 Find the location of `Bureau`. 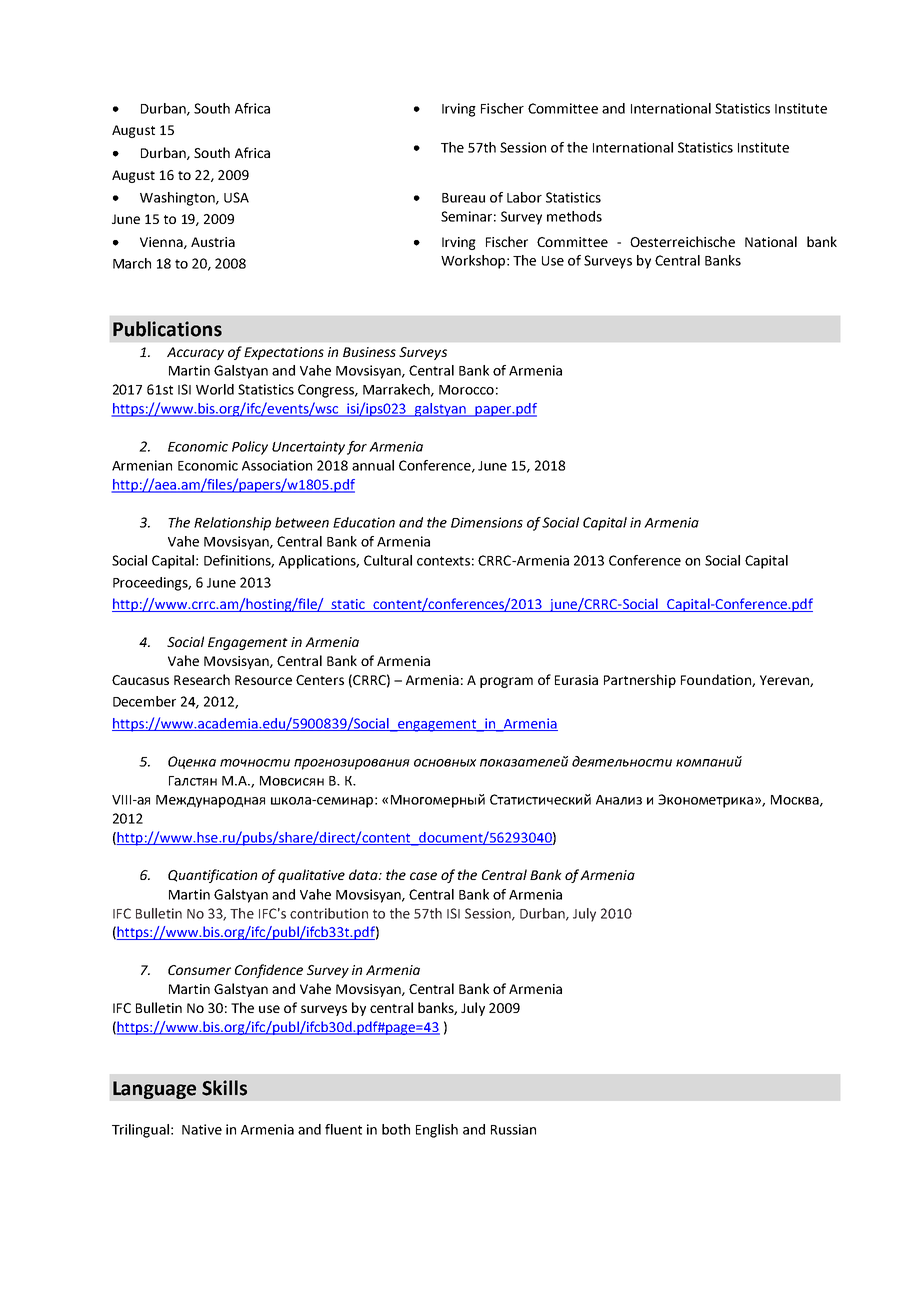

Bureau is located at coordinates (463, 198).
